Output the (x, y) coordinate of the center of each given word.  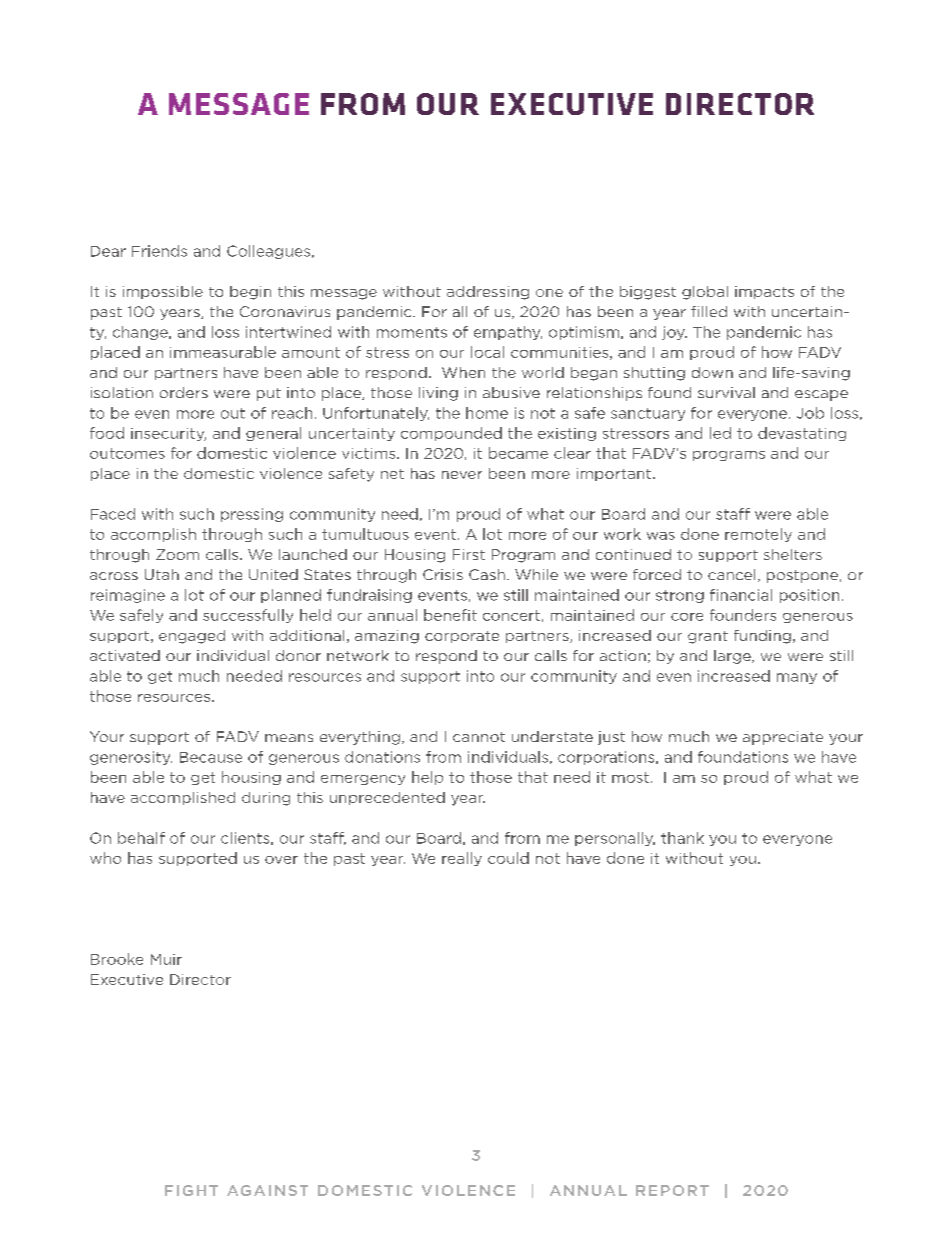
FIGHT (191, 1190)
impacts (764, 292)
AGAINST (267, 1190)
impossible (163, 292)
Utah (162, 574)
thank (682, 838)
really (462, 859)
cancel (731, 574)
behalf (141, 838)
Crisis (443, 574)
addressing (488, 293)
